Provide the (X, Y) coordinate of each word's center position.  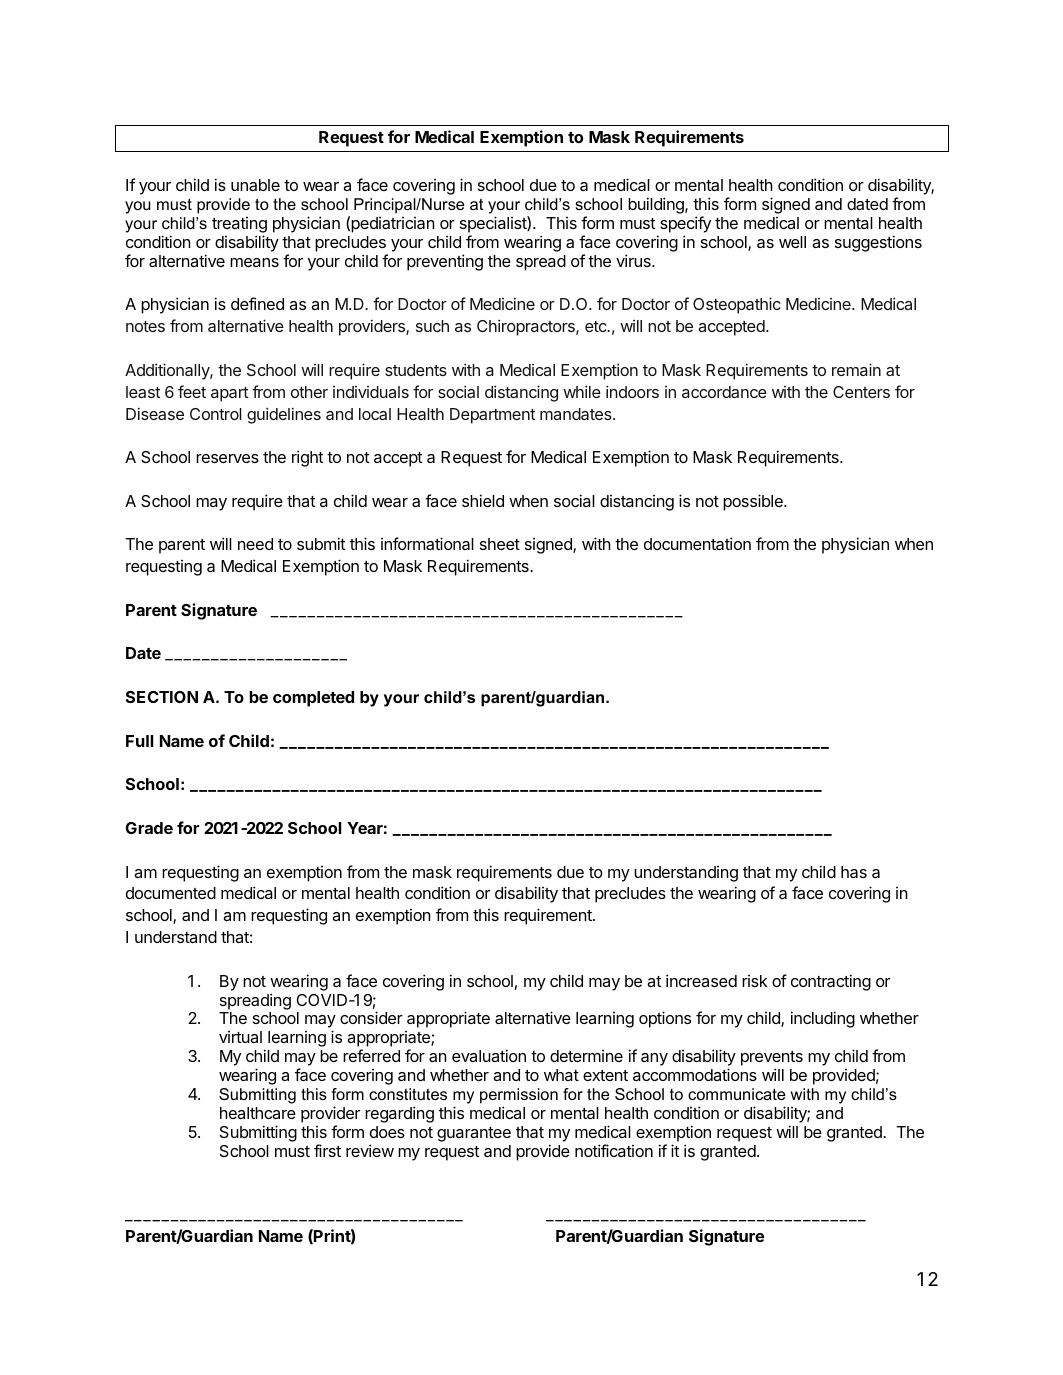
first (327, 1150)
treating (239, 226)
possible (754, 502)
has (854, 872)
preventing (445, 262)
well (792, 242)
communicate (737, 1094)
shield (483, 500)
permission (519, 1097)
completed (313, 699)
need (255, 544)
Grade (149, 828)
